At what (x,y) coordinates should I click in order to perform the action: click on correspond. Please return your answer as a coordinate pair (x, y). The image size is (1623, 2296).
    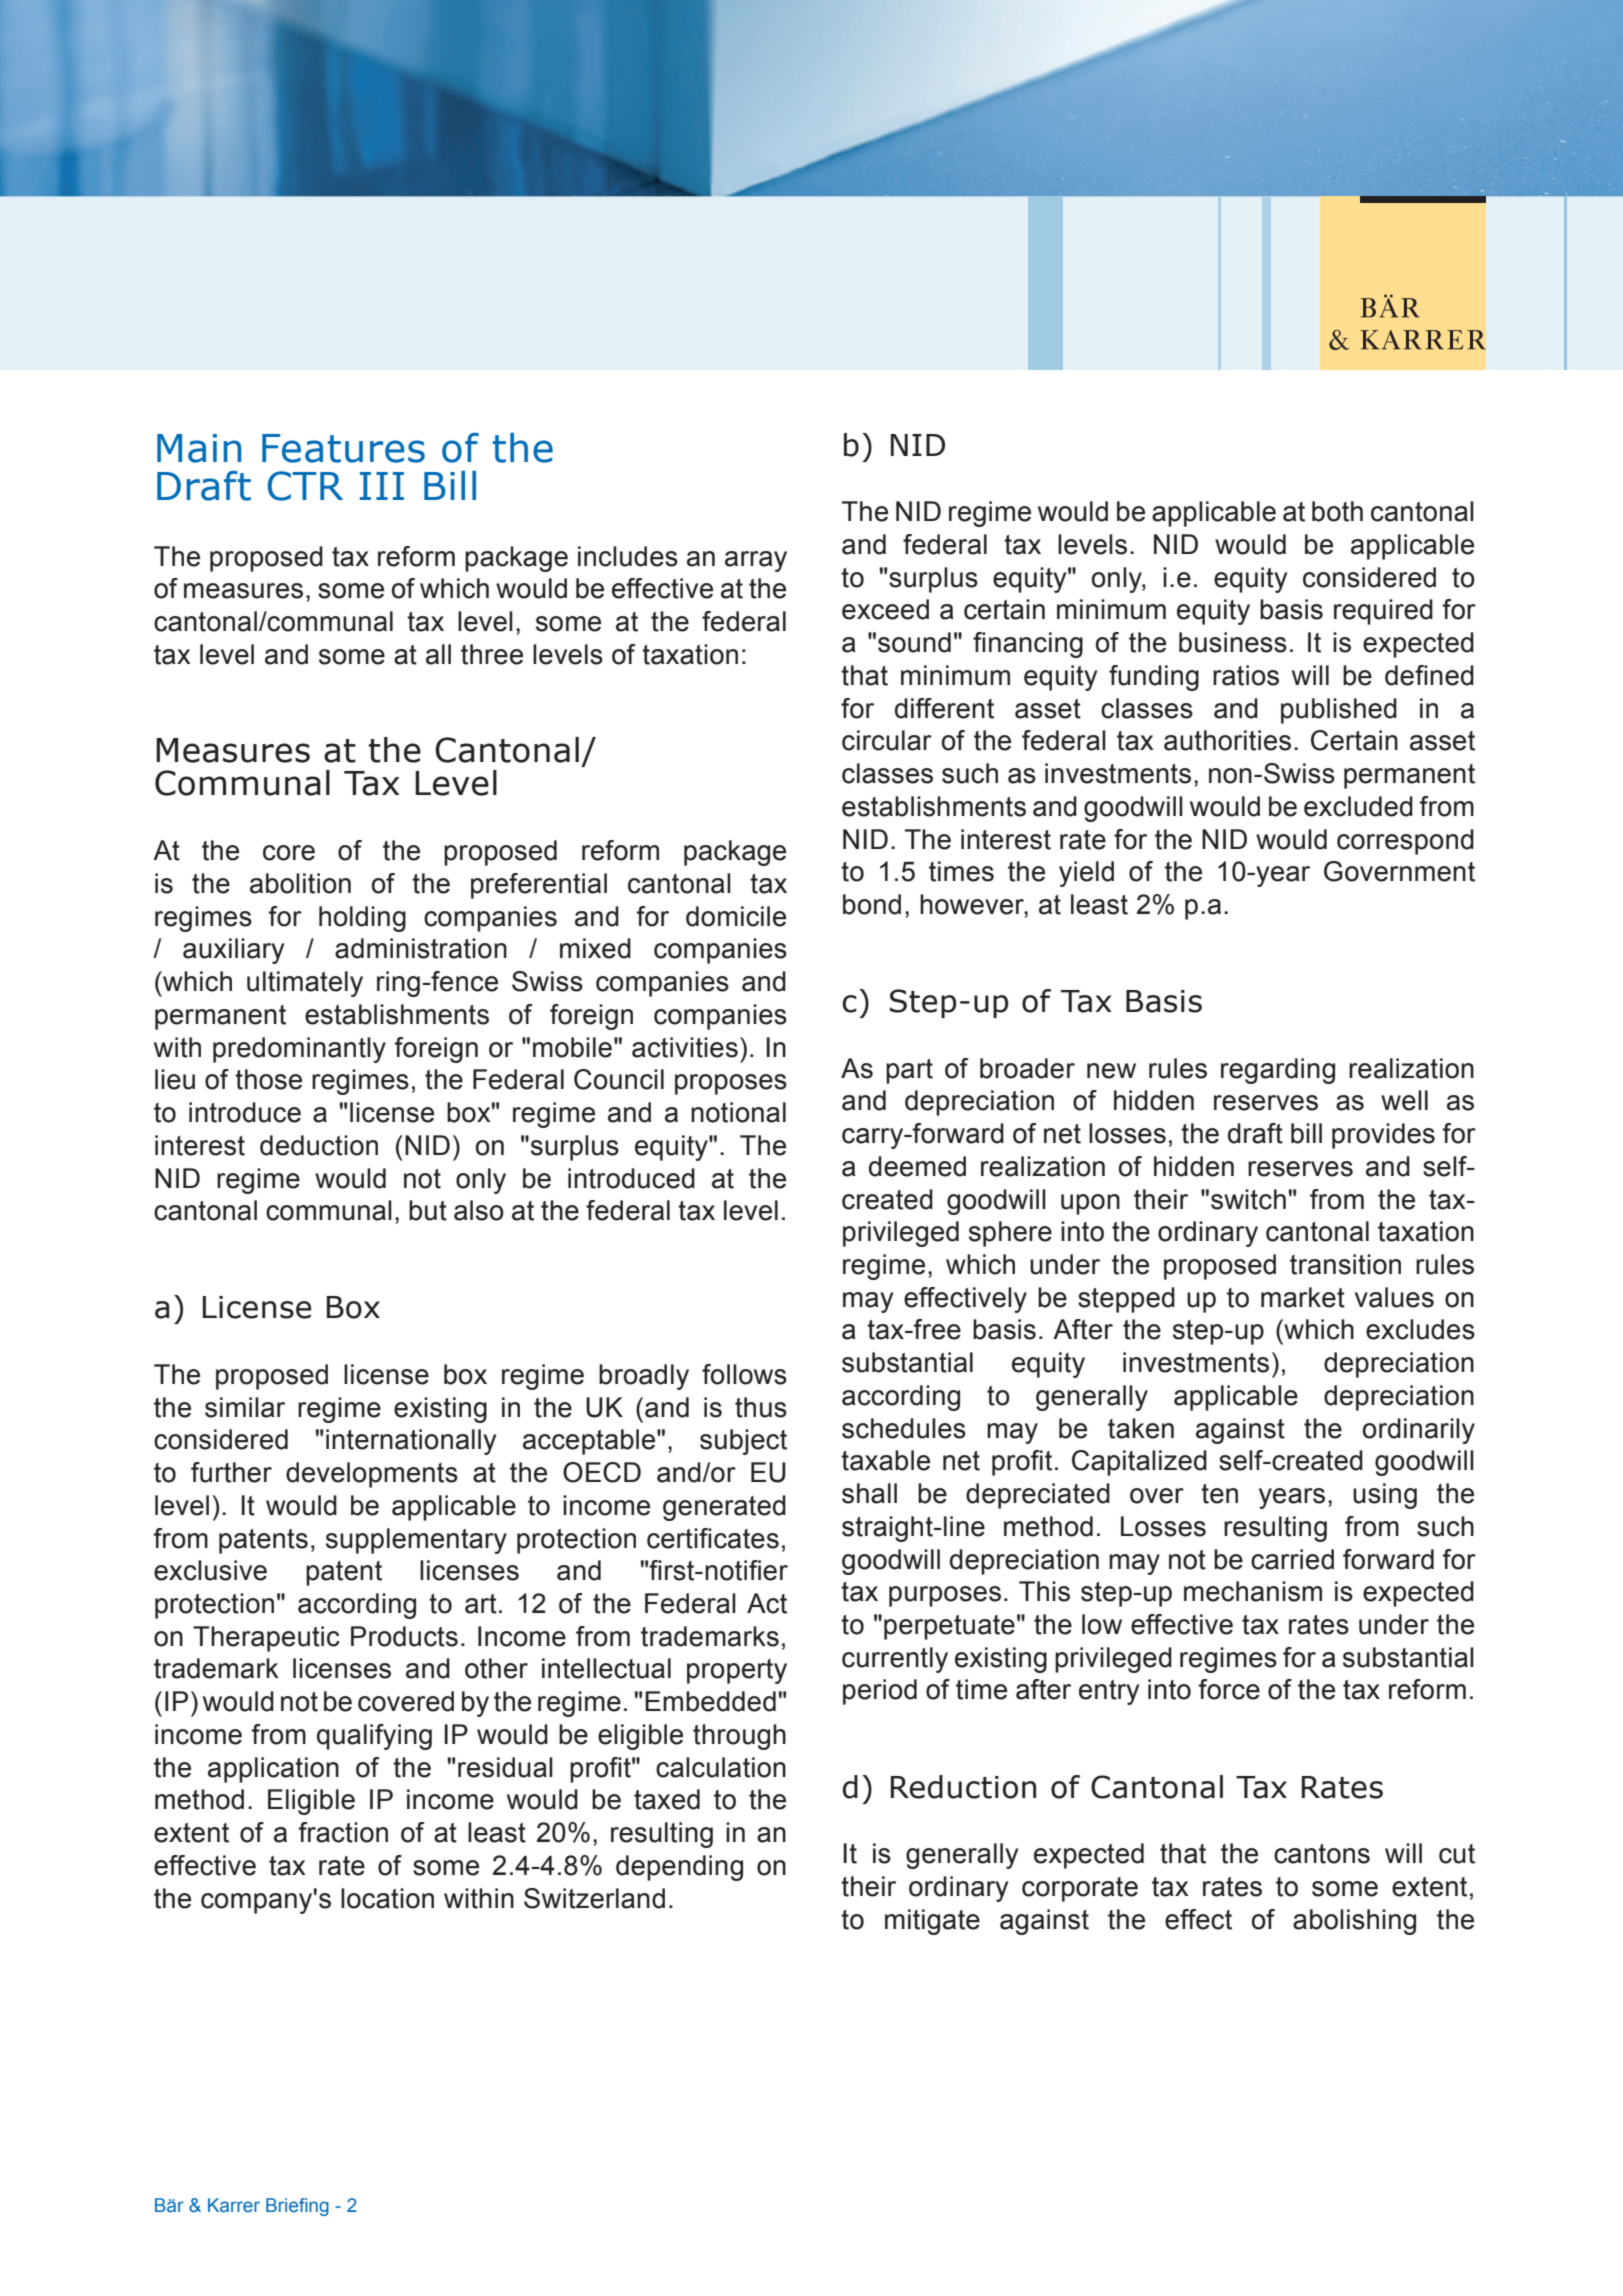
    Looking at the image, I should click on (1405, 842).
